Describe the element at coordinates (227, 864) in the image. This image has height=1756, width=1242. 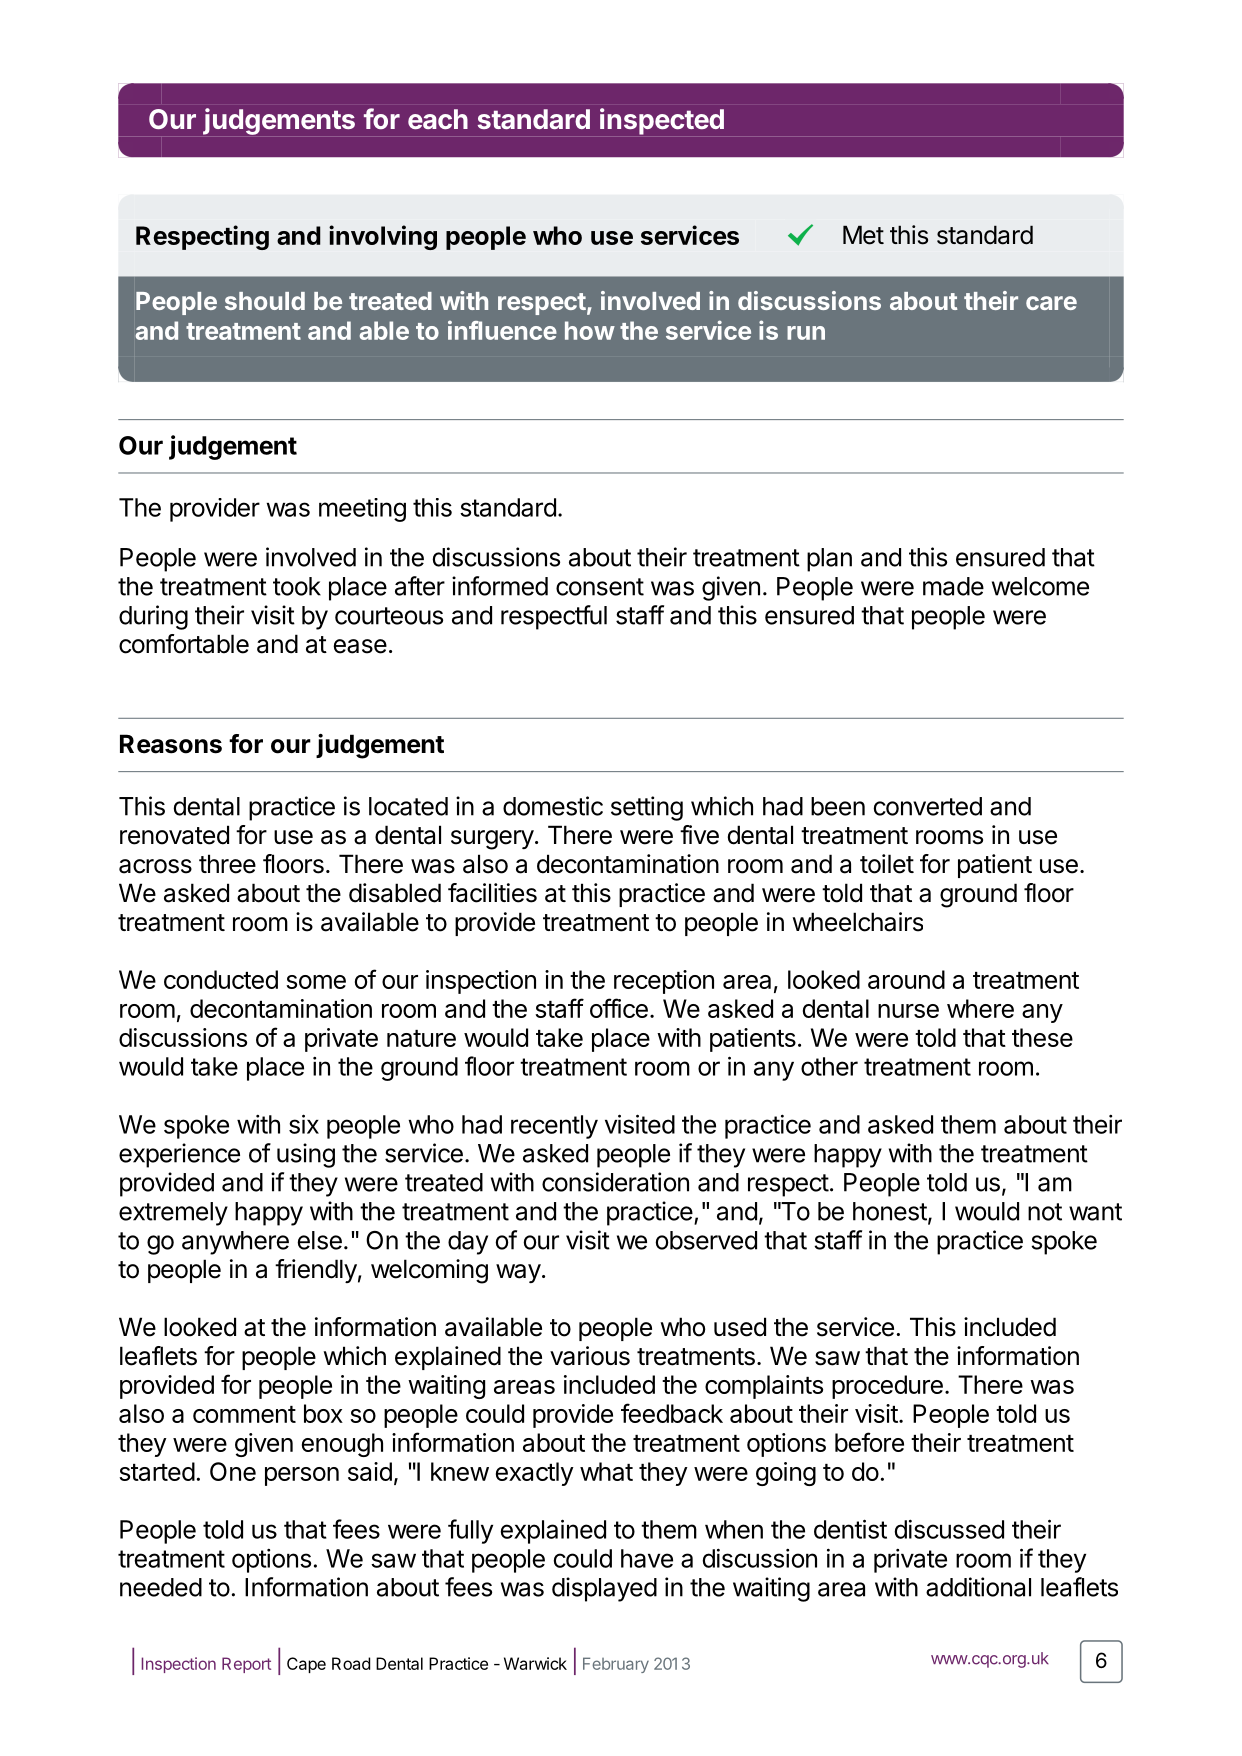
I see `three` at that location.
